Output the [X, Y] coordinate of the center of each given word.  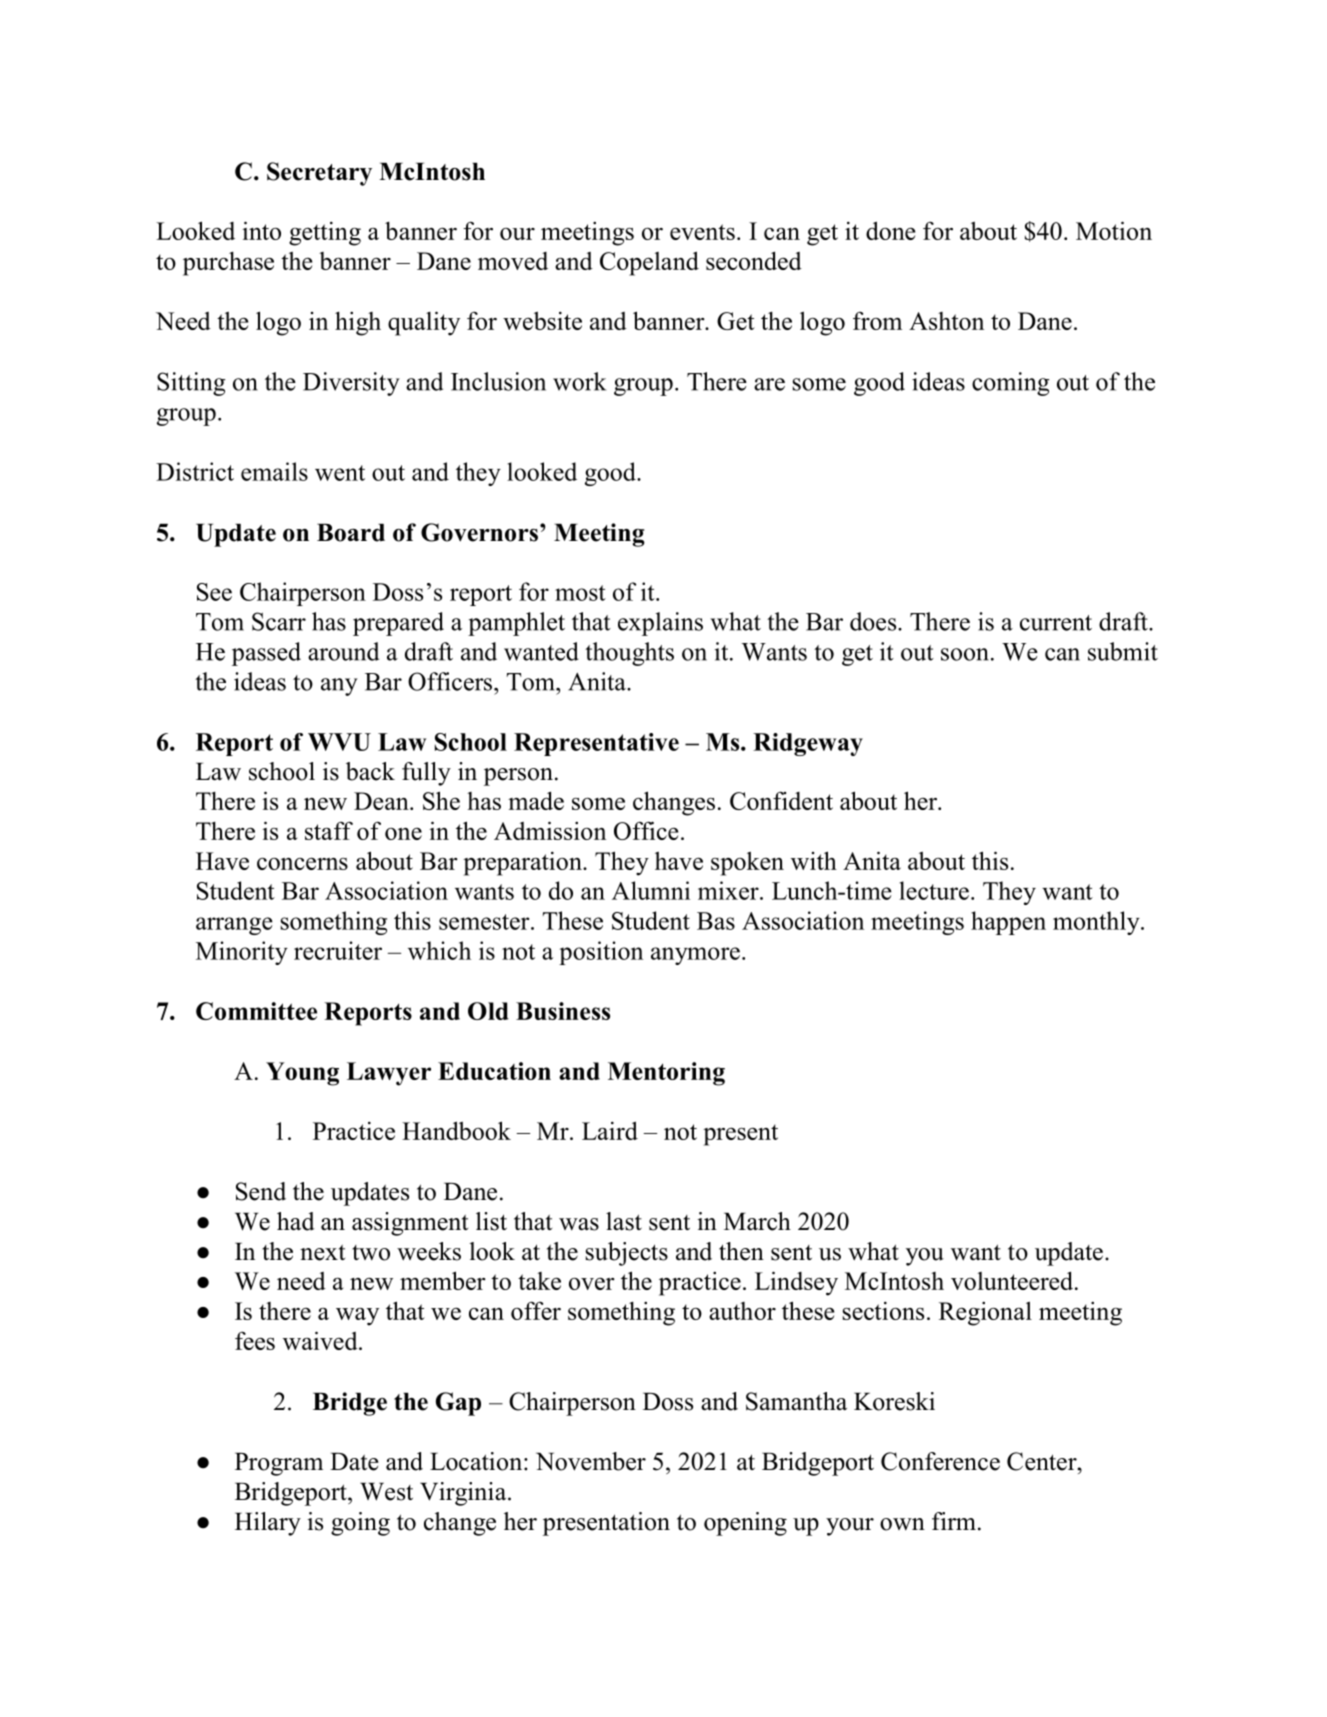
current [1056, 623]
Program [279, 1464]
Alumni [651, 890]
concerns [302, 863]
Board [351, 533]
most [580, 593]
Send [261, 1191]
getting [325, 233]
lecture [934, 890]
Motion [1114, 230]
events [702, 232]
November [591, 1461]
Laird [610, 1130]
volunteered [1012, 1280]
